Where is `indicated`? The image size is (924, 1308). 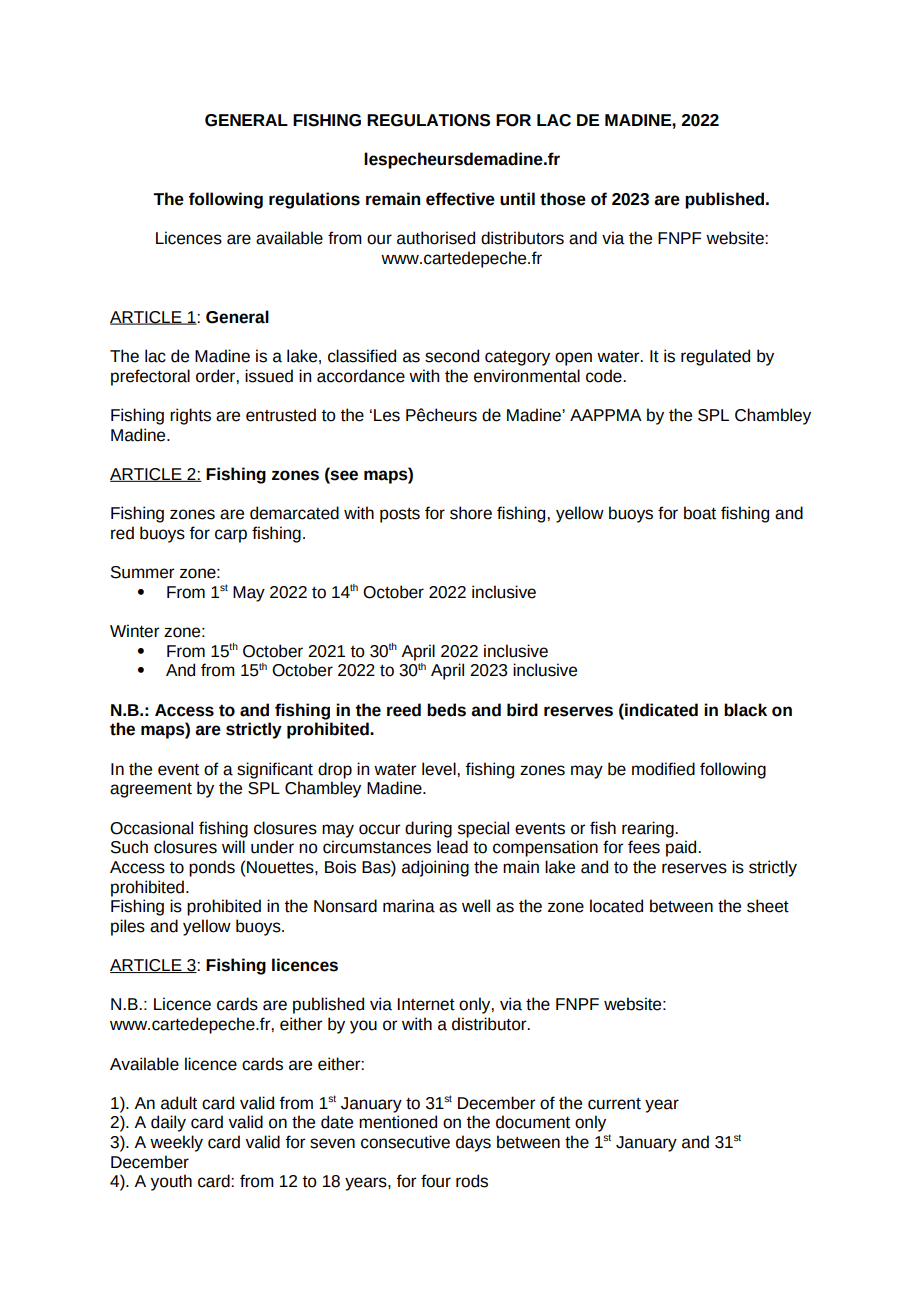
indicated is located at coordinates (660, 710).
